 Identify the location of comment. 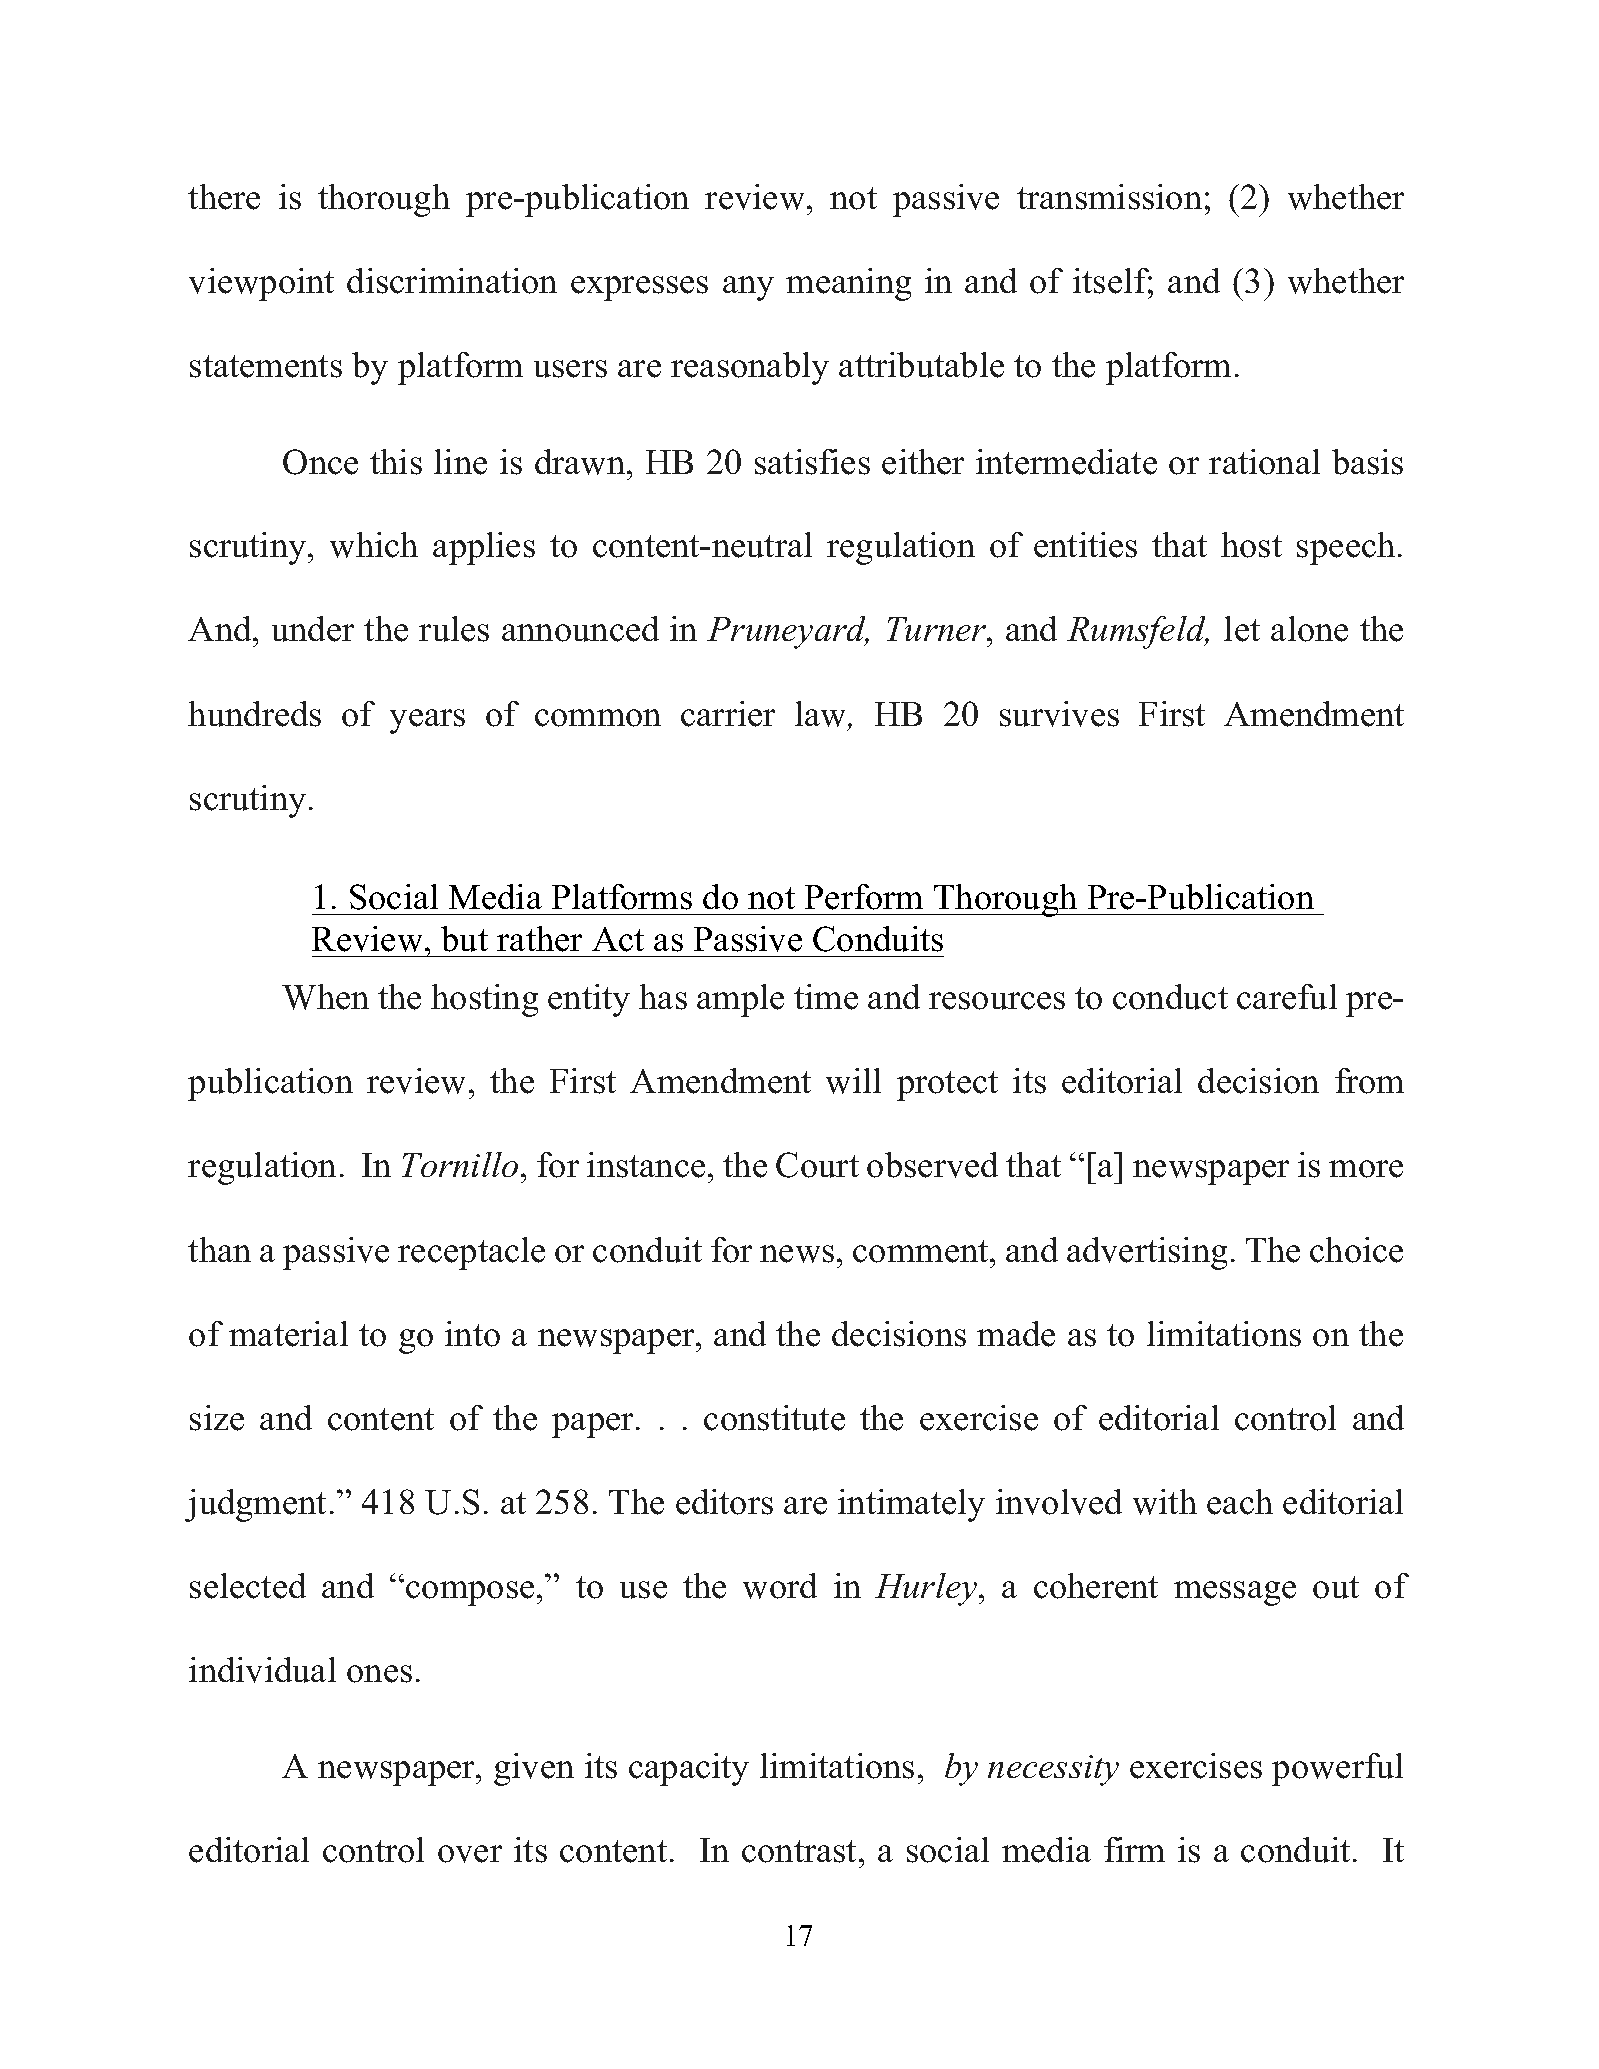
(922, 1251).
